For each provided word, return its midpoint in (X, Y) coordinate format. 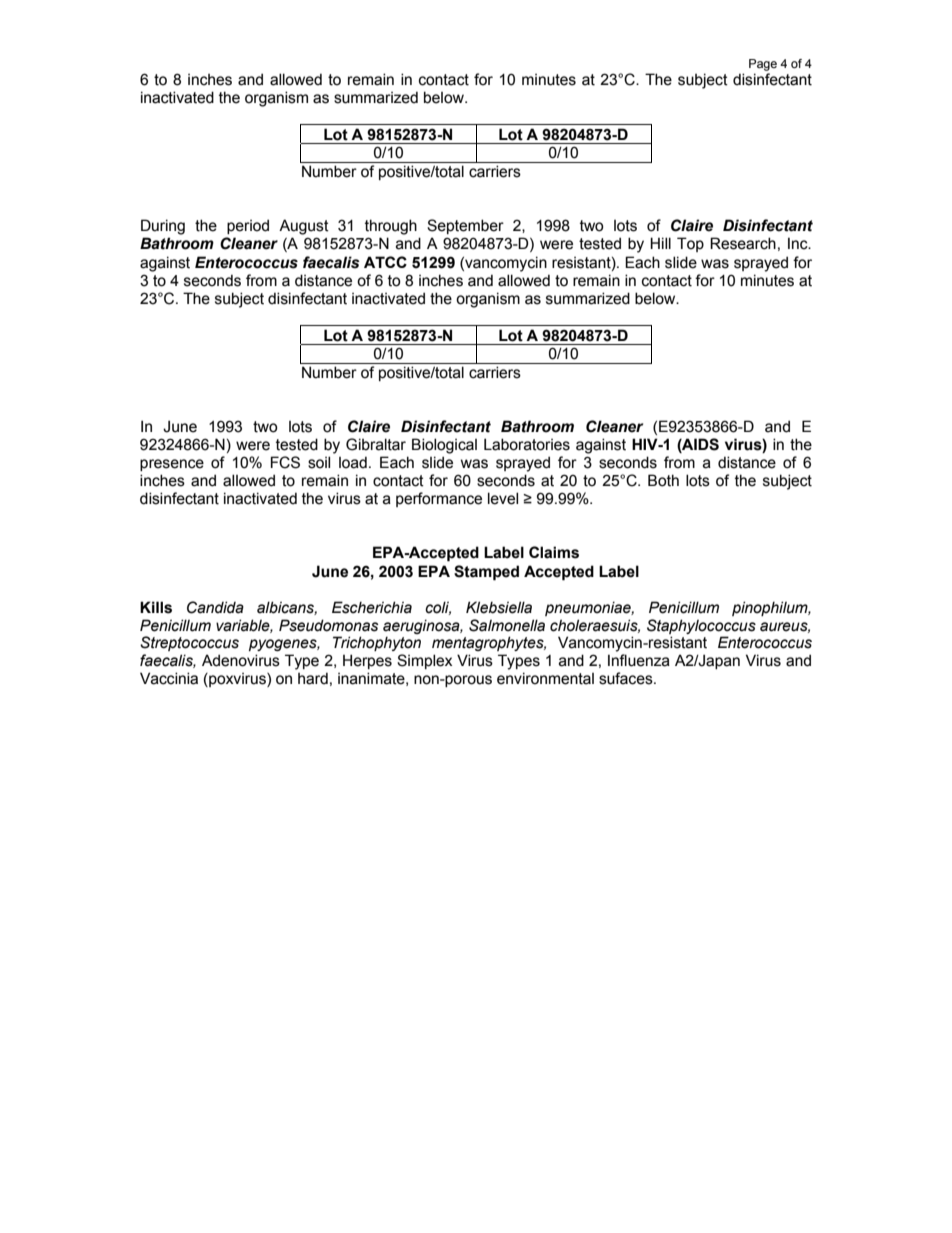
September (465, 226)
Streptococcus (189, 643)
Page (763, 65)
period (248, 226)
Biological (444, 446)
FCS (285, 462)
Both (663, 480)
